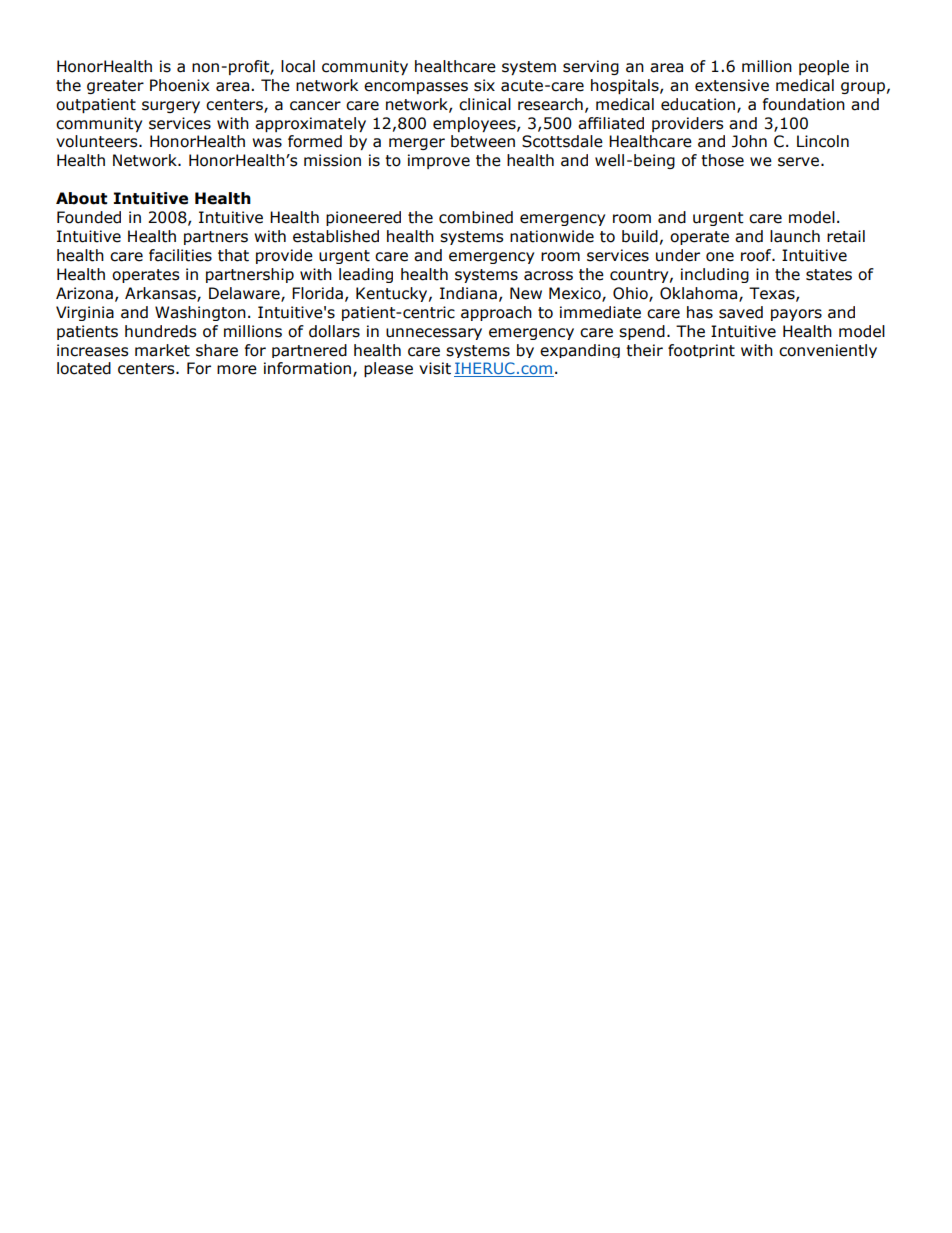  What do you see at coordinates (484, 85) in the screenshot?
I see `six` at bounding box center [484, 85].
